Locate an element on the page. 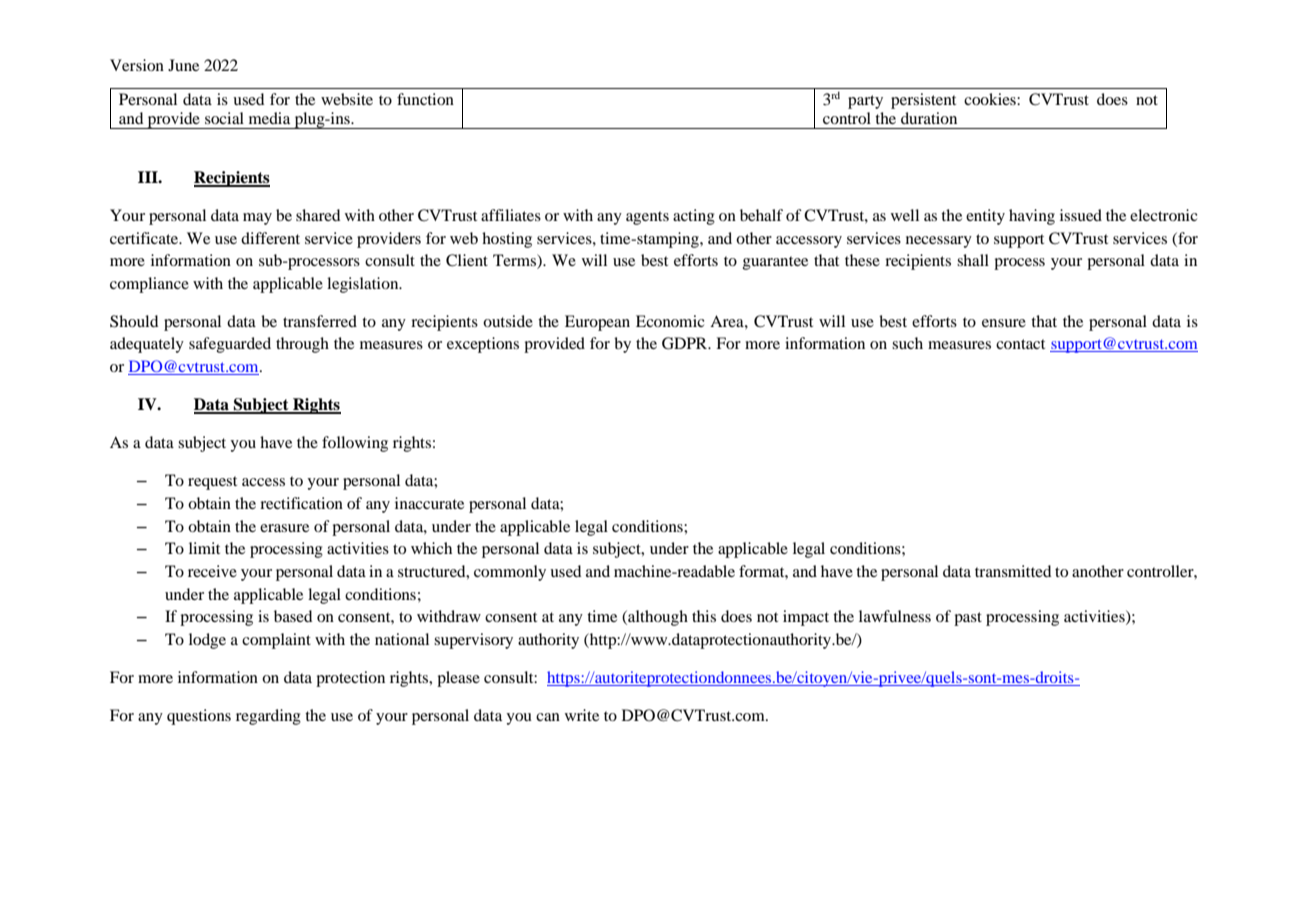  regarding is located at coordinates (268, 717).
